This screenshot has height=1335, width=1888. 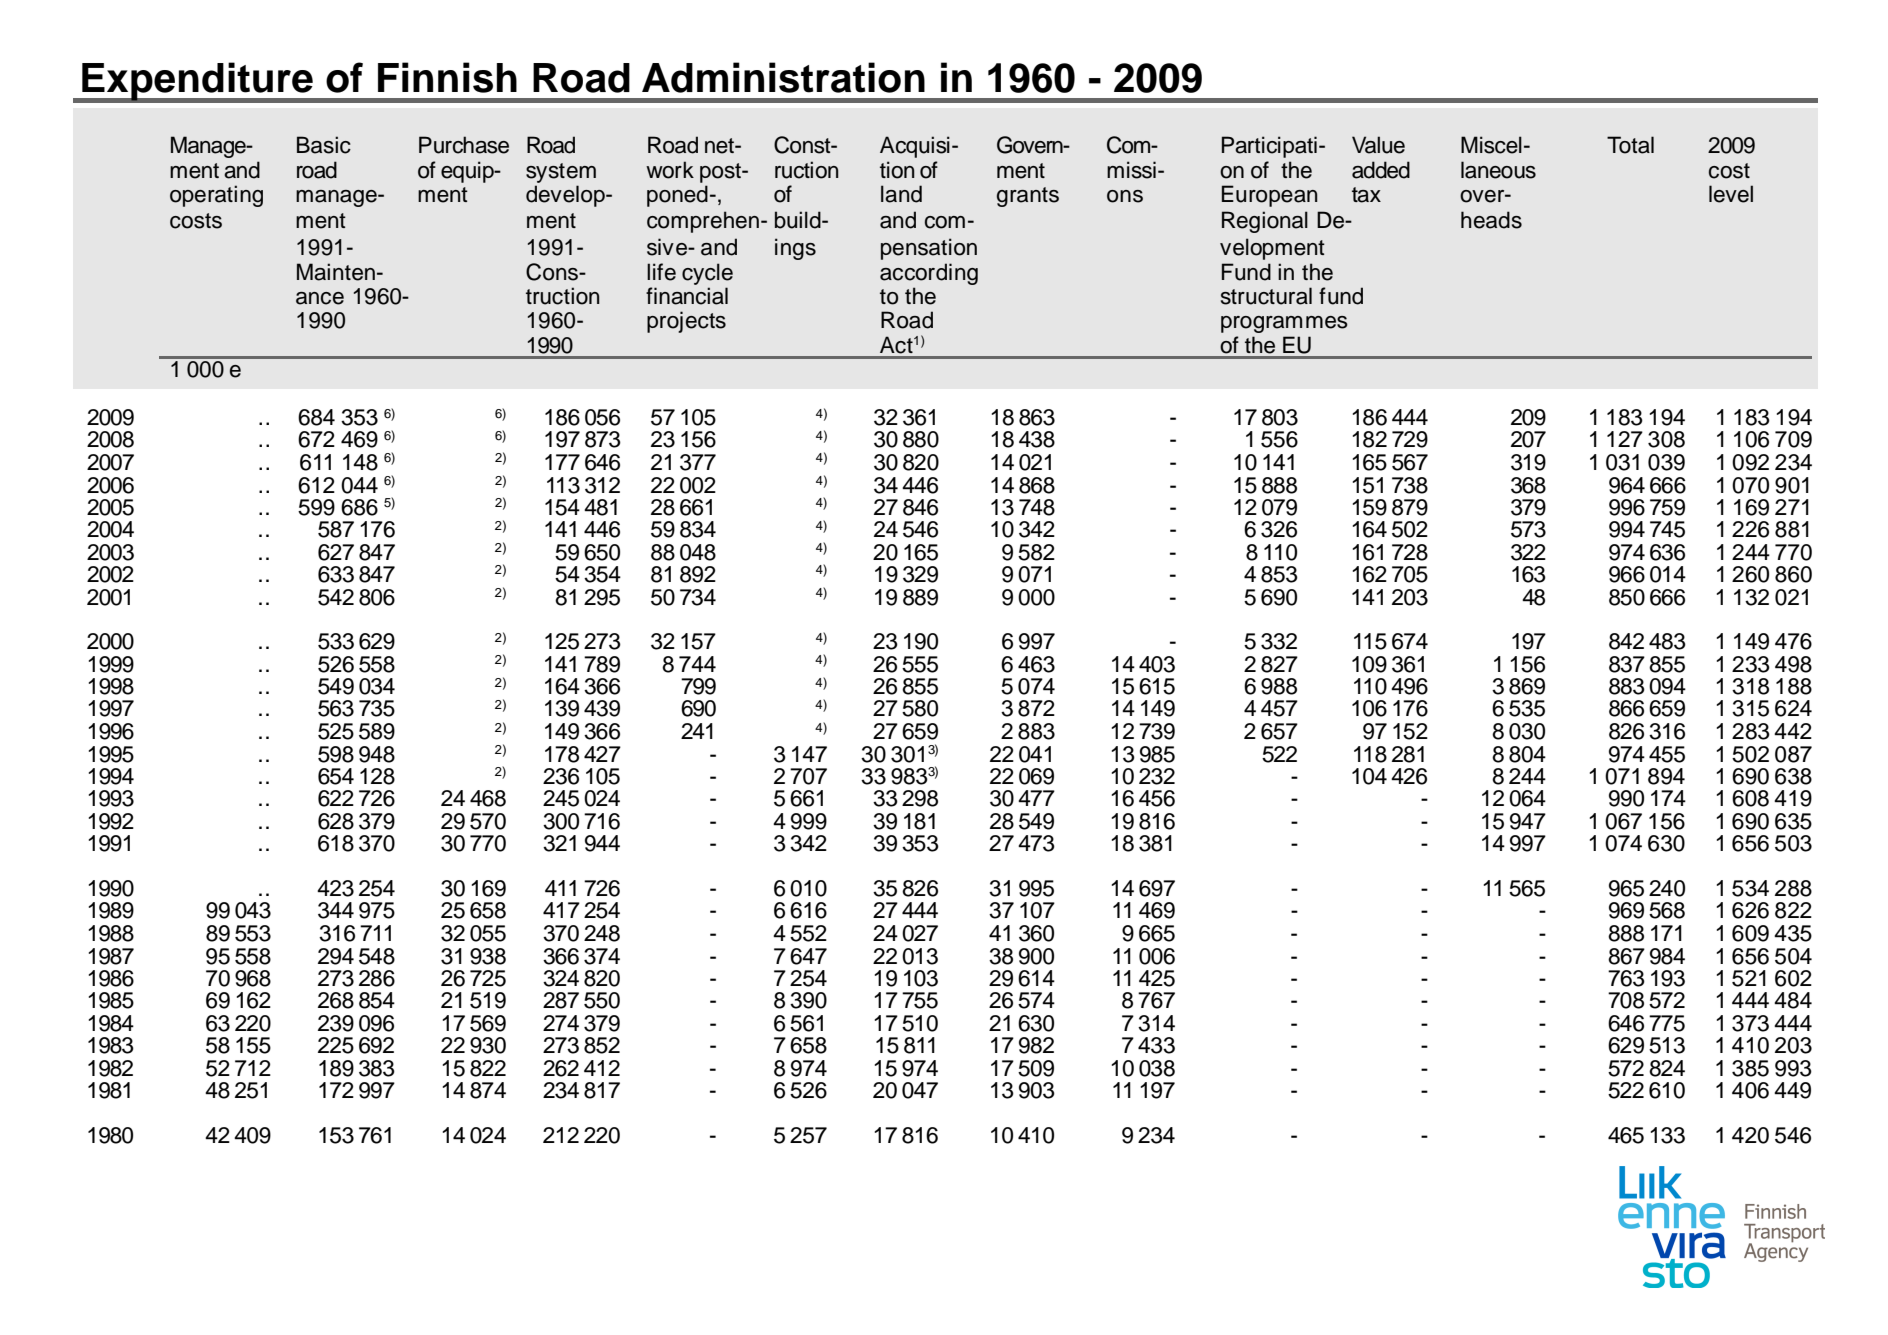 What do you see at coordinates (197, 82) in the screenshot?
I see `Expenditure` at bounding box center [197, 82].
